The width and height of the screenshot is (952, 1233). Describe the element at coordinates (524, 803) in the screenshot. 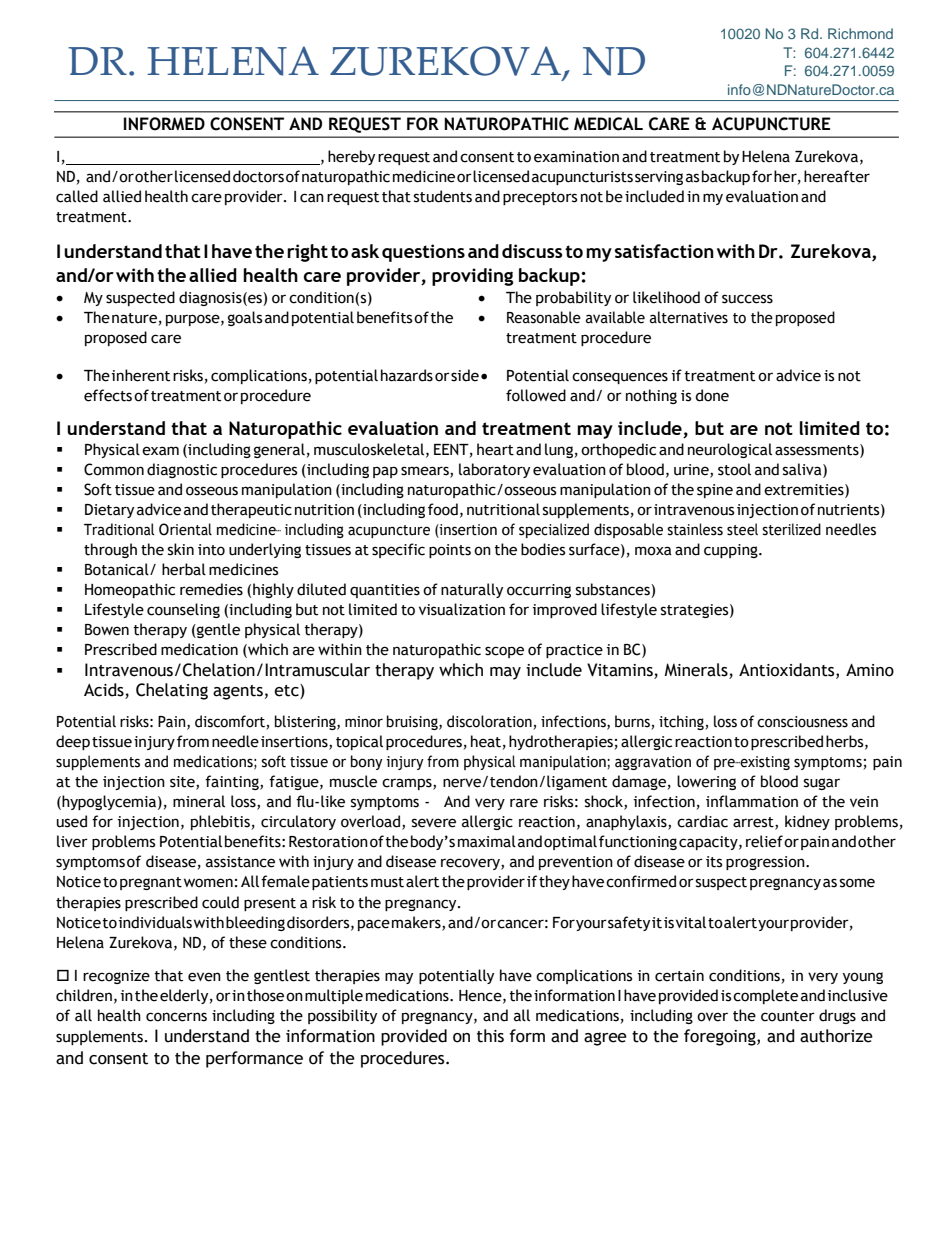

I see `rare` at that location.
